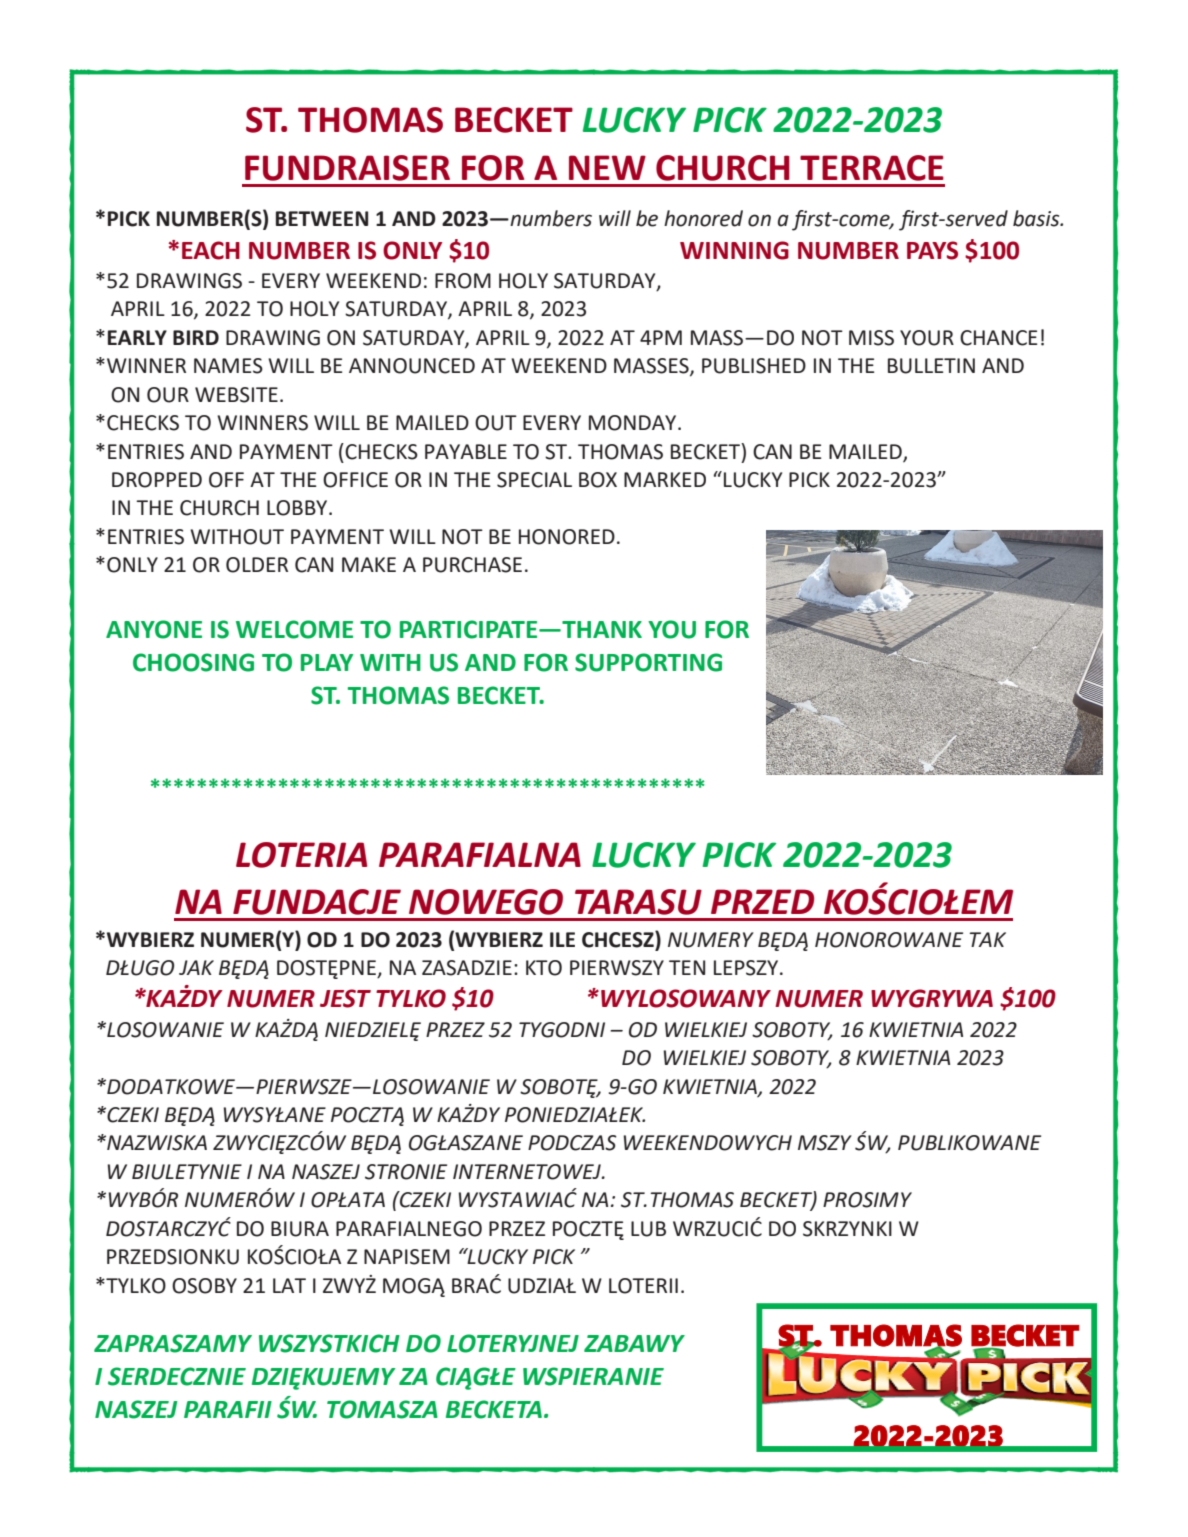 This screenshot has width=1188, height=1537. Describe the element at coordinates (648, 1229) in the screenshot. I see `LUB` at that location.
